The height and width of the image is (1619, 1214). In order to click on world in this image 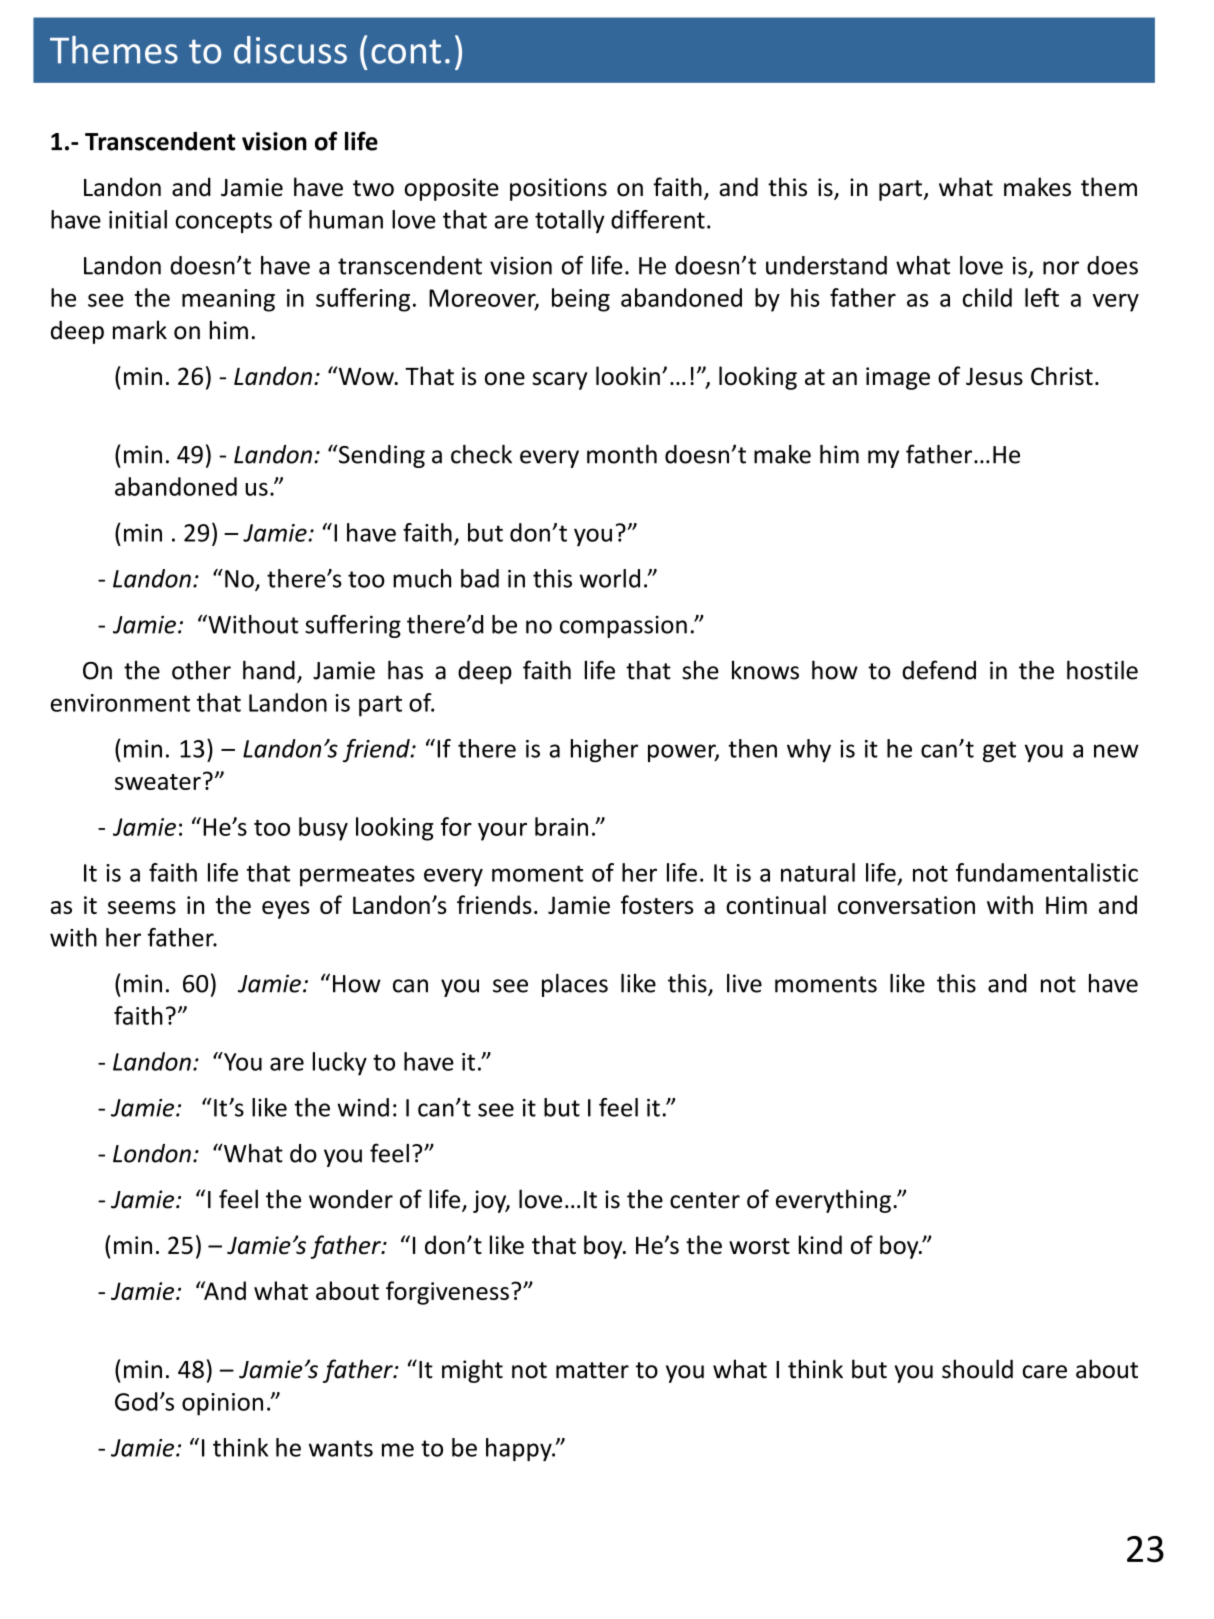, I will do `click(610, 578)`.
